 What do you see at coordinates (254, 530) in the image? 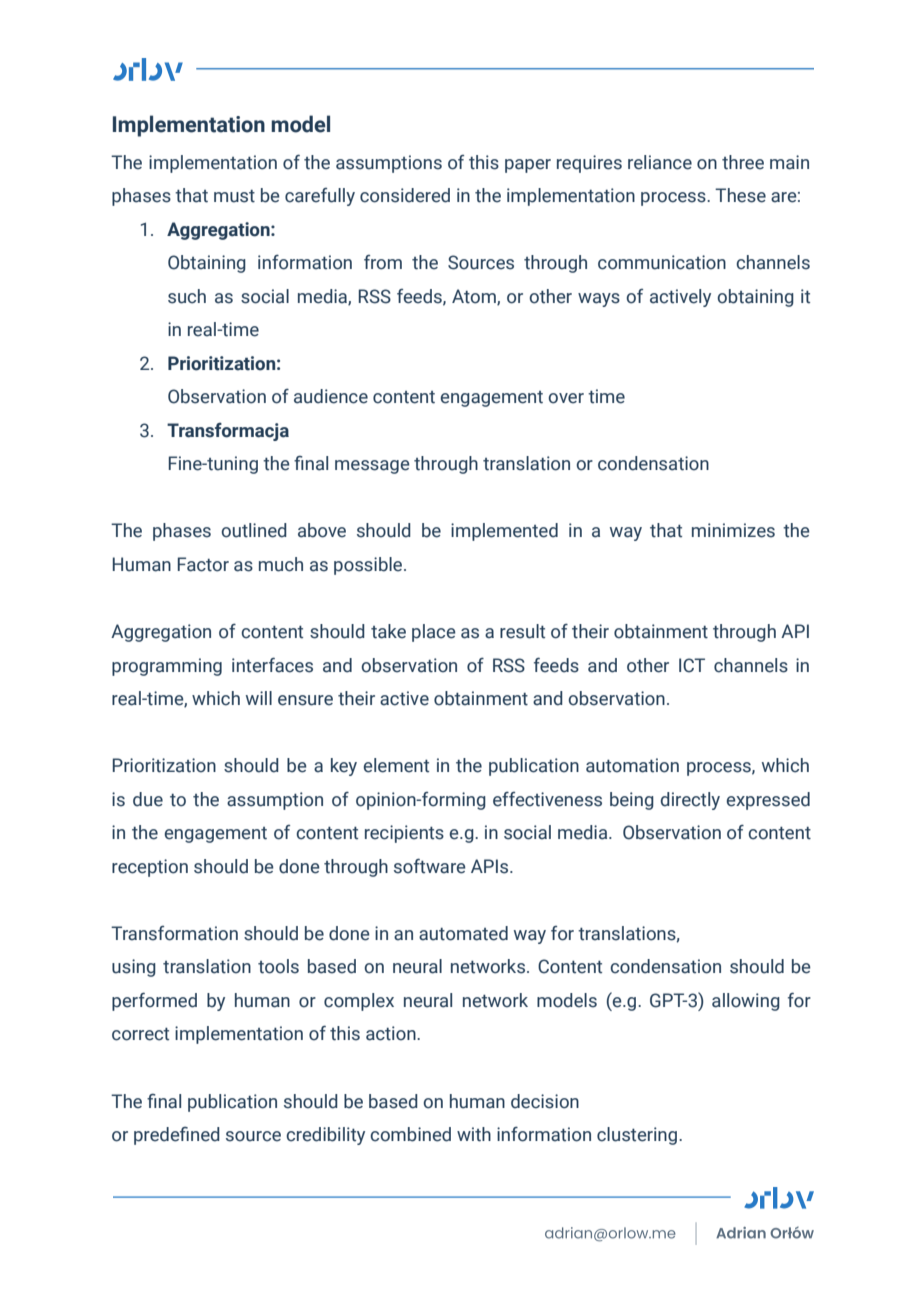
I see `outlined` at bounding box center [254, 530].
